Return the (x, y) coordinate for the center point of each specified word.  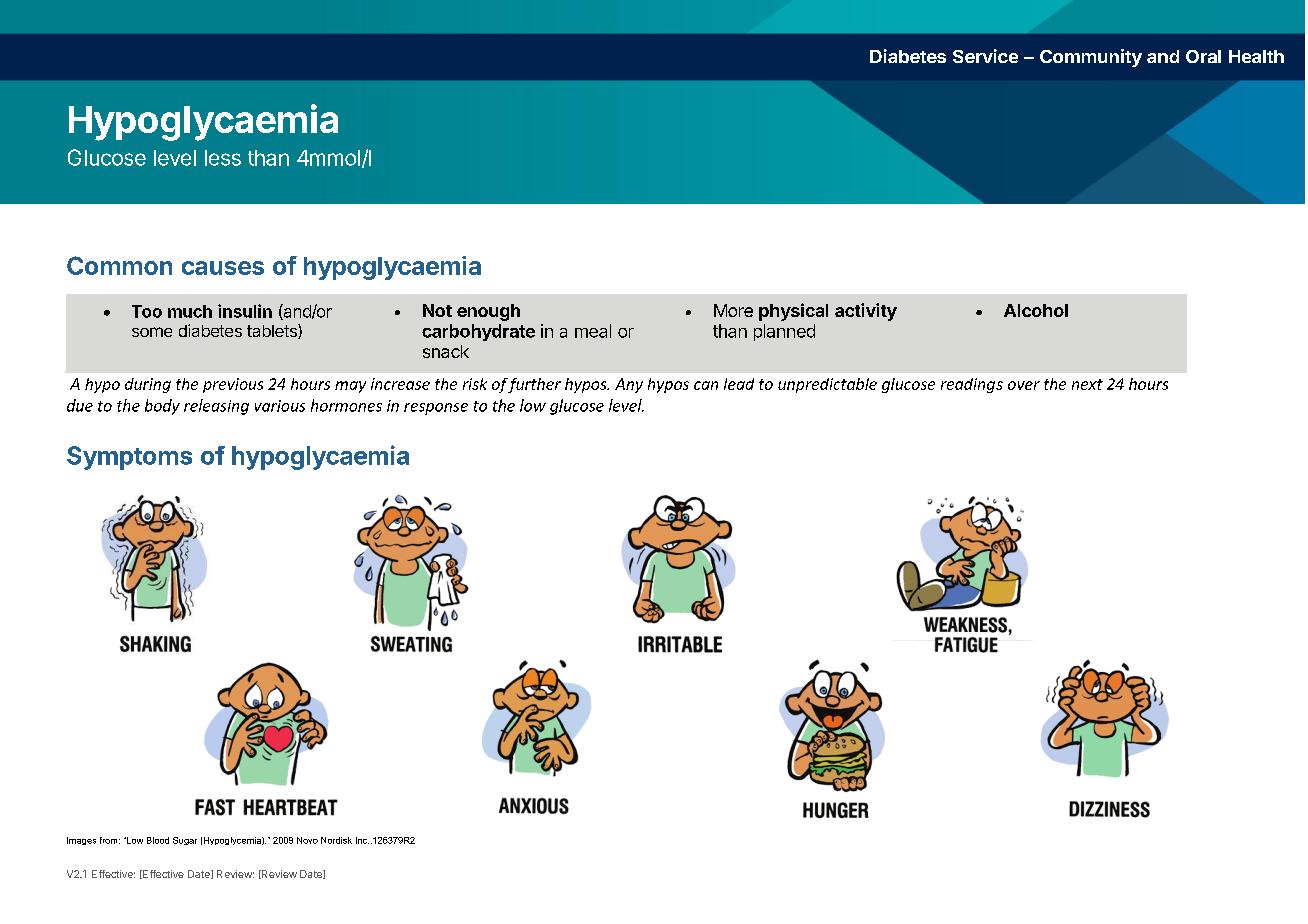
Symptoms (129, 458)
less (223, 158)
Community (1091, 58)
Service (985, 56)
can (706, 385)
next (1087, 384)
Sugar (185, 841)
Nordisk (336, 840)
